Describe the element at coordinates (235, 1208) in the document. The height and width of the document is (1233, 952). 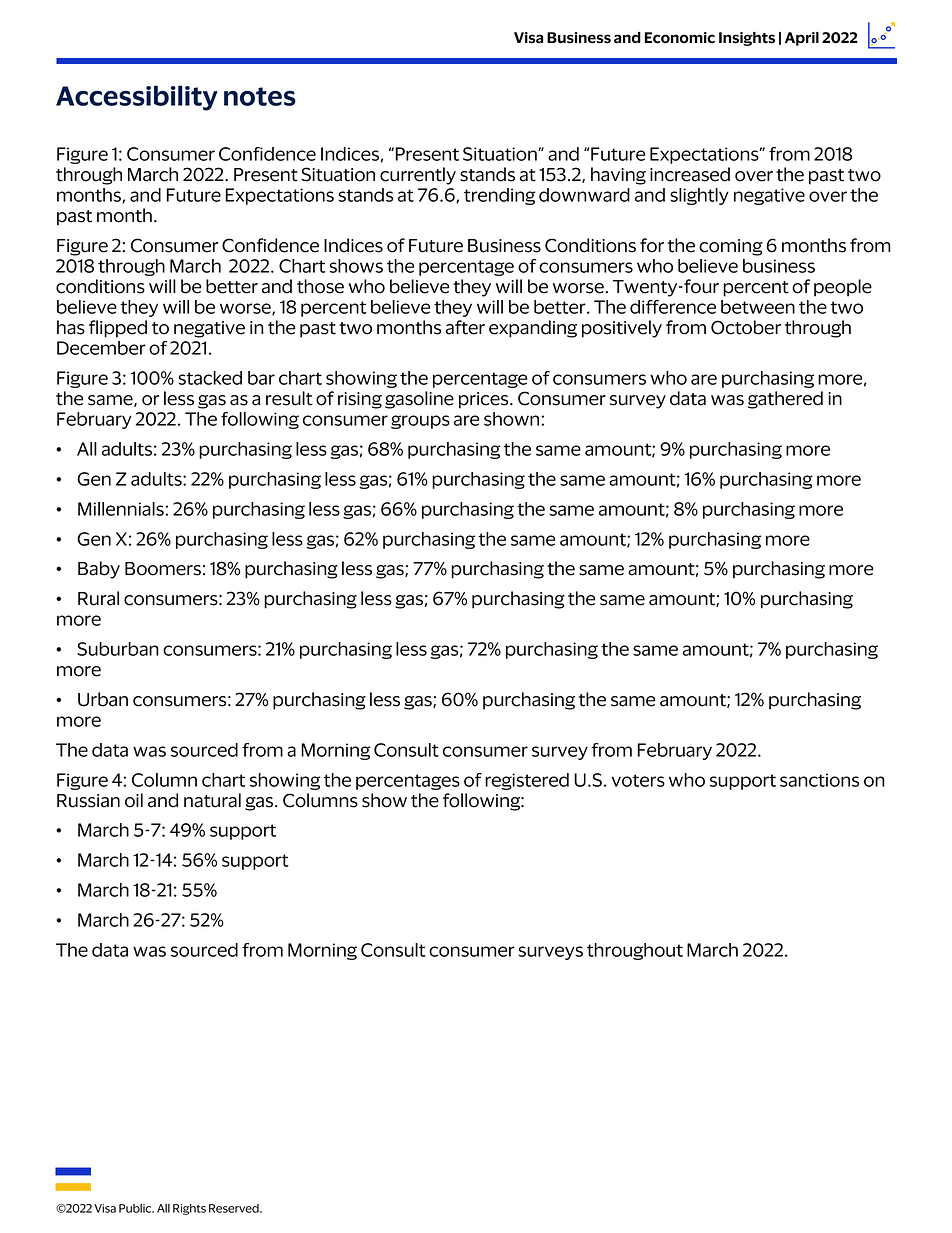
I see `Reserved` at that location.
